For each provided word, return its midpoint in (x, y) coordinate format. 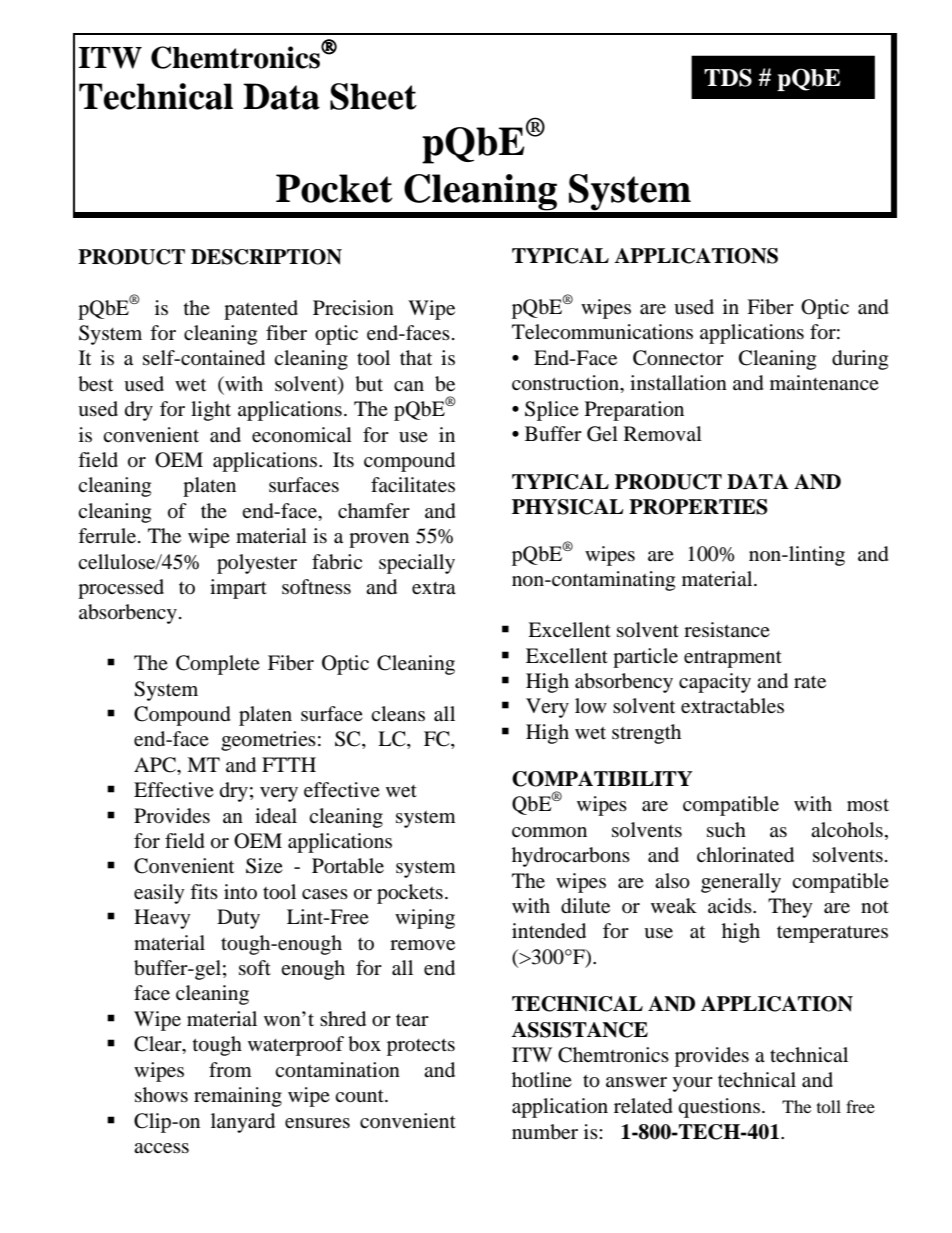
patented (261, 310)
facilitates (413, 484)
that (416, 357)
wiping (425, 919)
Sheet (373, 96)
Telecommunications (602, 332)
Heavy (162, 919)
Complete (218, 665)
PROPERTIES (698, 507)
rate (810, 682)
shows (161, 1095)
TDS (728, 77)
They (790, 908)
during (860, 360)
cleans (398, 713)
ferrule (107, 535)
